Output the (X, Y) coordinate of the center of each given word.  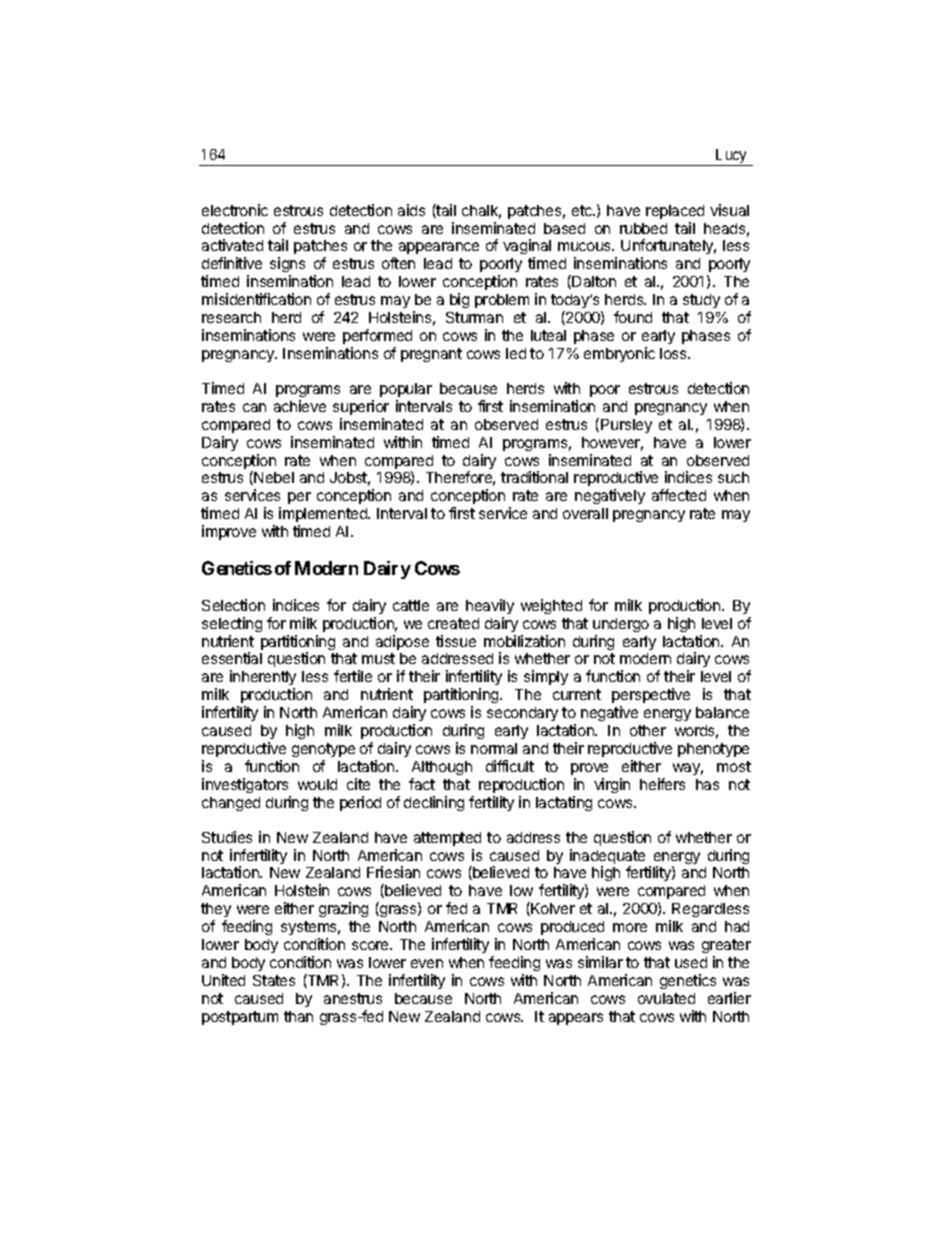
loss (674, 353)
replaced (675, 212)
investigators (245, 785)
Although (442, 768)
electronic (235, 210)
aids (411, 210)
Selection (233, 605)
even (427, 963)
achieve (300, 406)
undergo (621, 625)
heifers (662, 784)
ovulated (666, 998)
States (274, 980)
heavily (490, 606)
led (516, 353)
